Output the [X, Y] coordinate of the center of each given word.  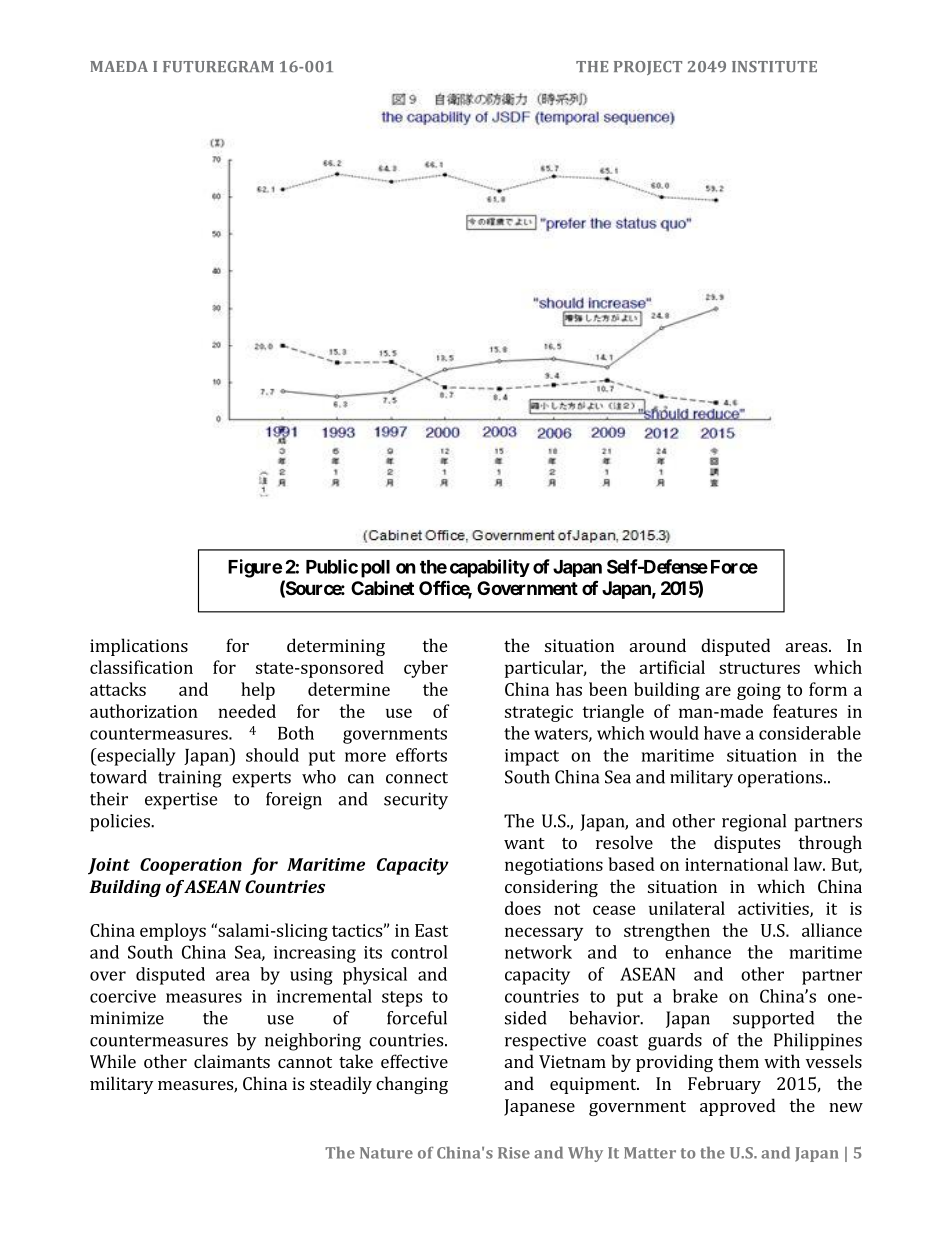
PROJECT [648, 68]
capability [490, 568]
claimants [232, 1061]
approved [738, 1107]
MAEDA [119, 66]
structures [759, 668]
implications [139, 647]
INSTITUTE [774, 67]
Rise [514, 1153]
